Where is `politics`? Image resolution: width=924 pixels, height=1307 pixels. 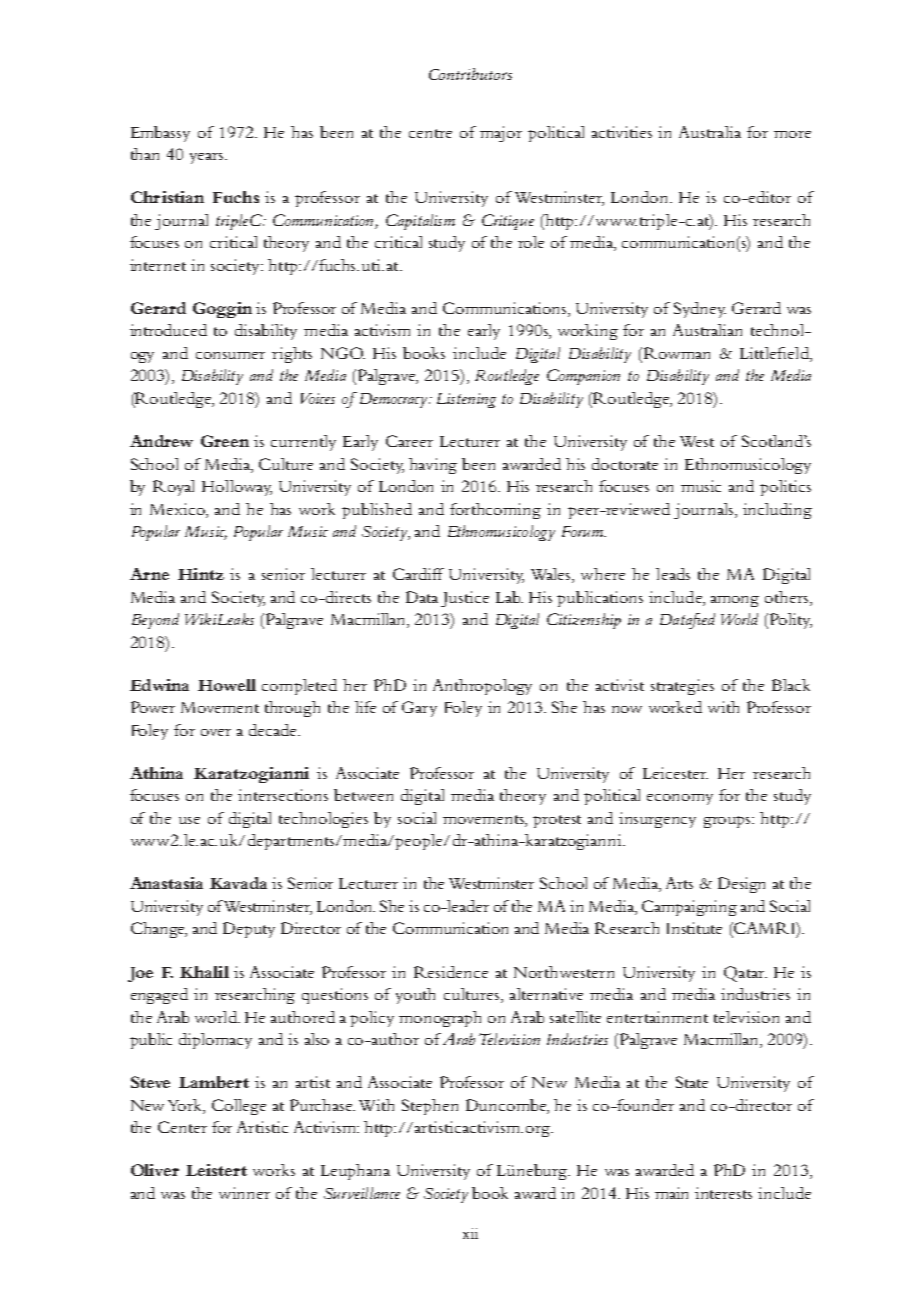 politics is located at coordinates (785, 488).
